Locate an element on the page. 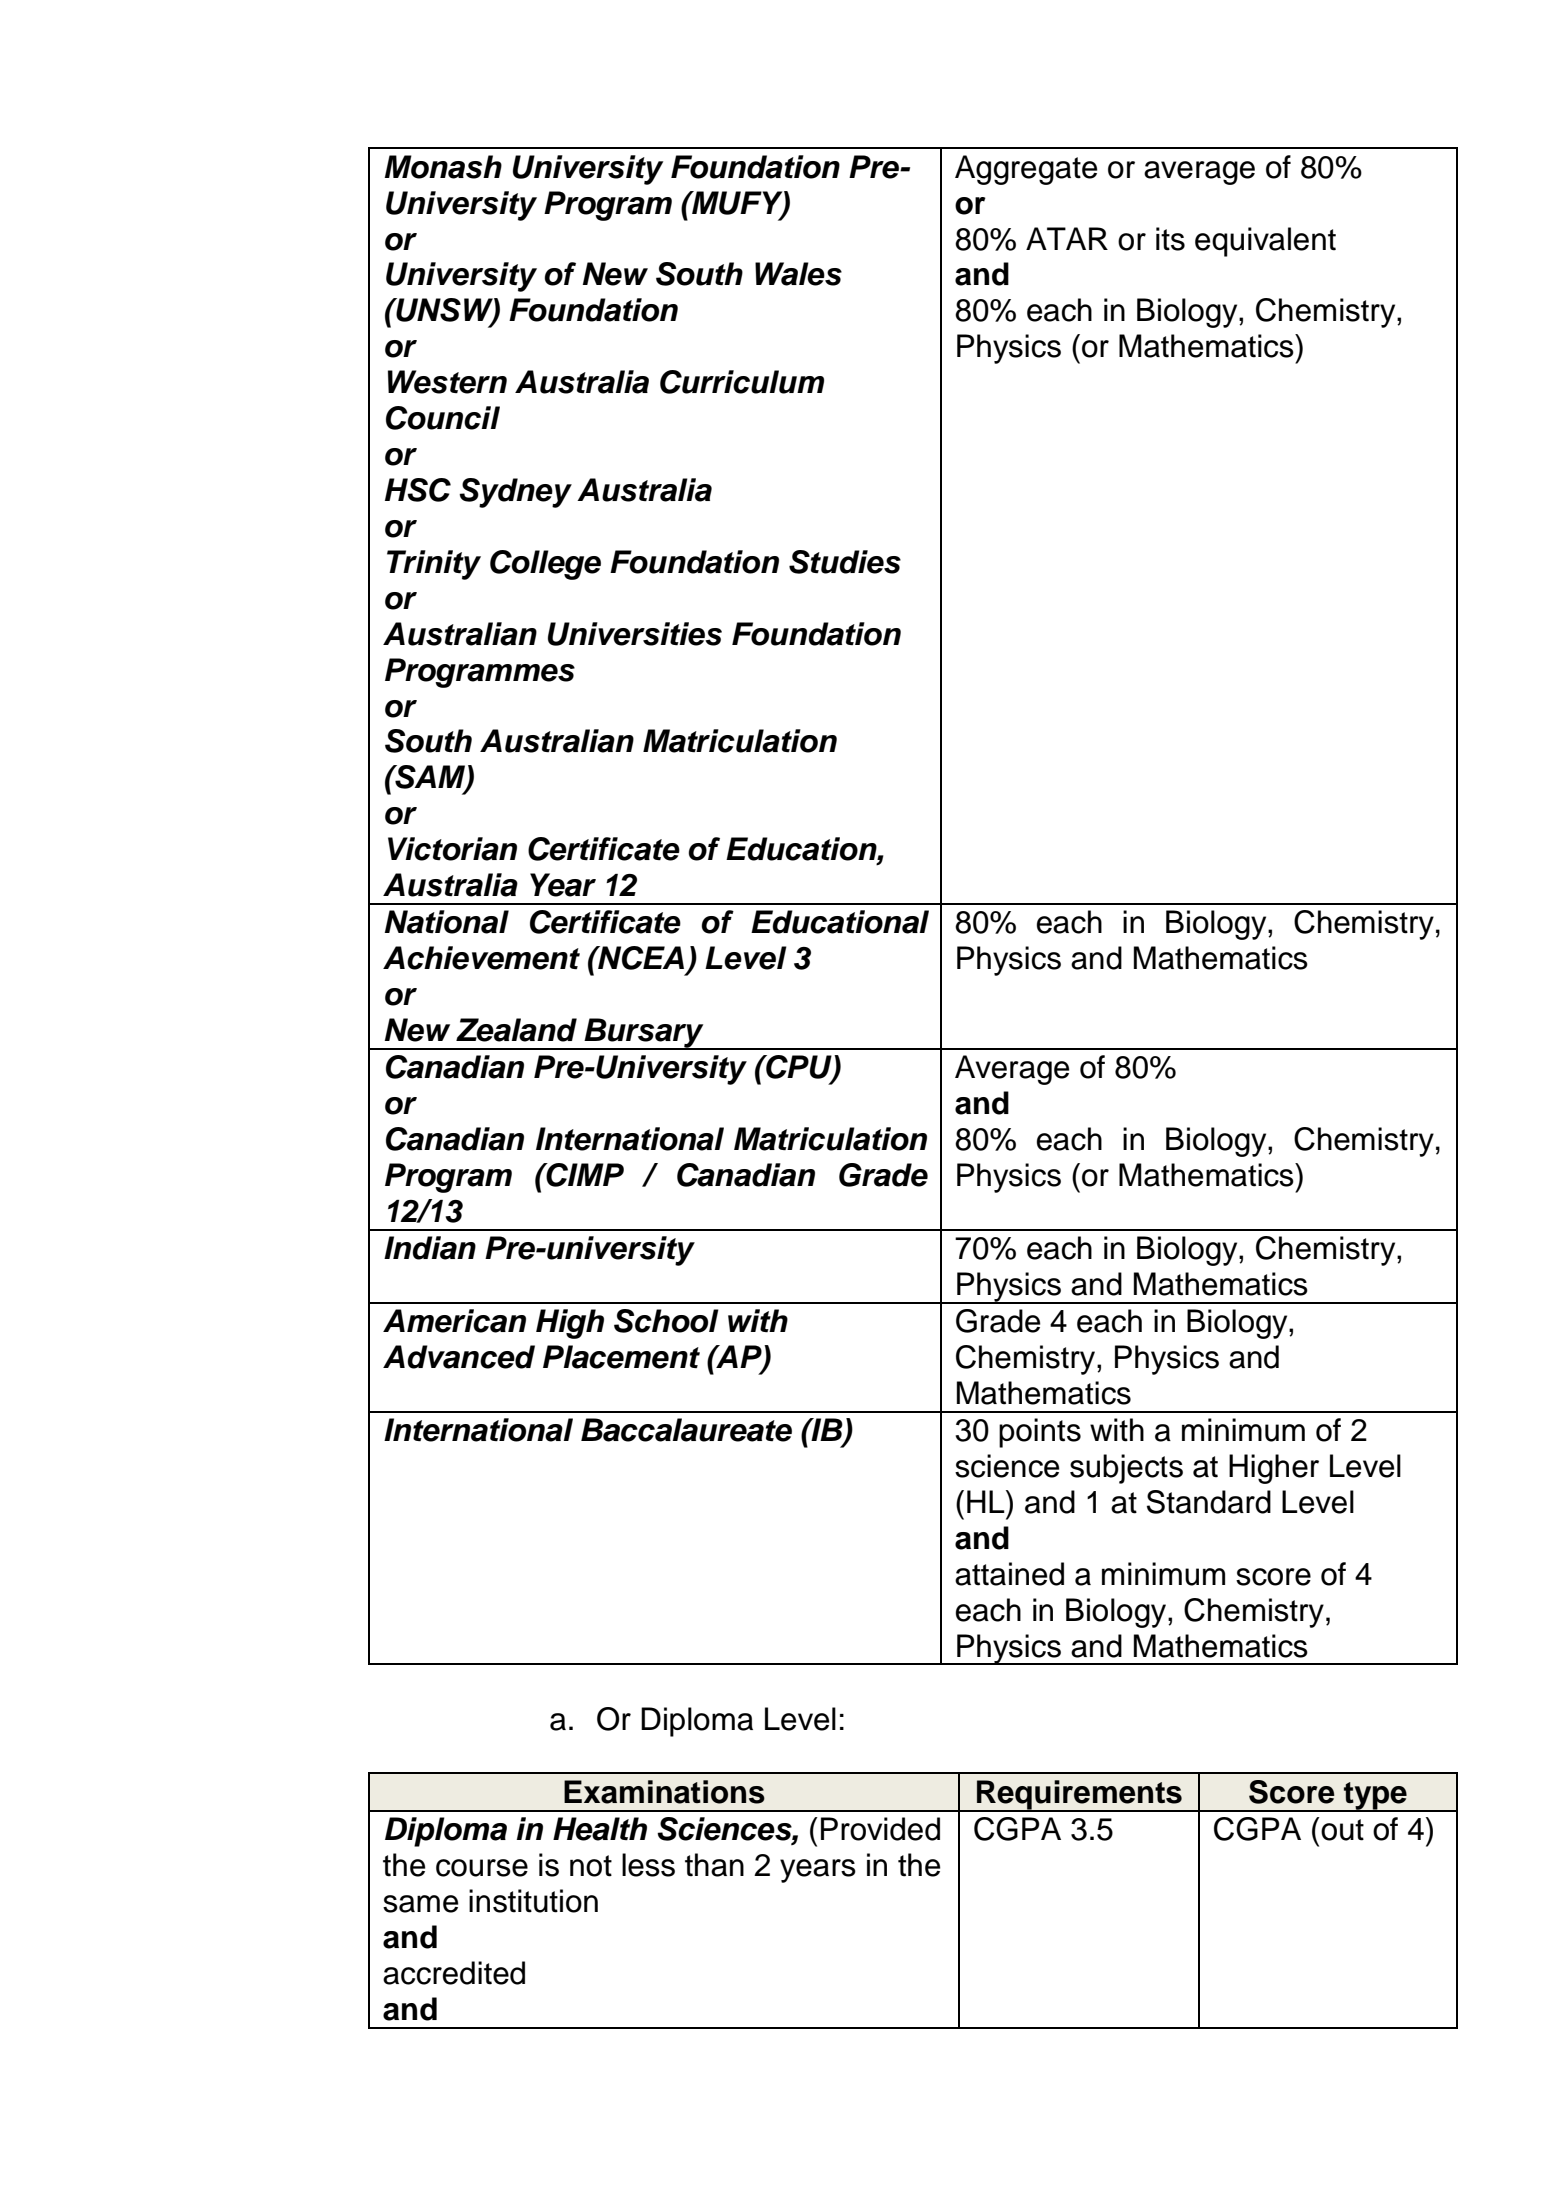 This image has height=2191, width=1549. CPU is located at coordinates (799, 1068).
